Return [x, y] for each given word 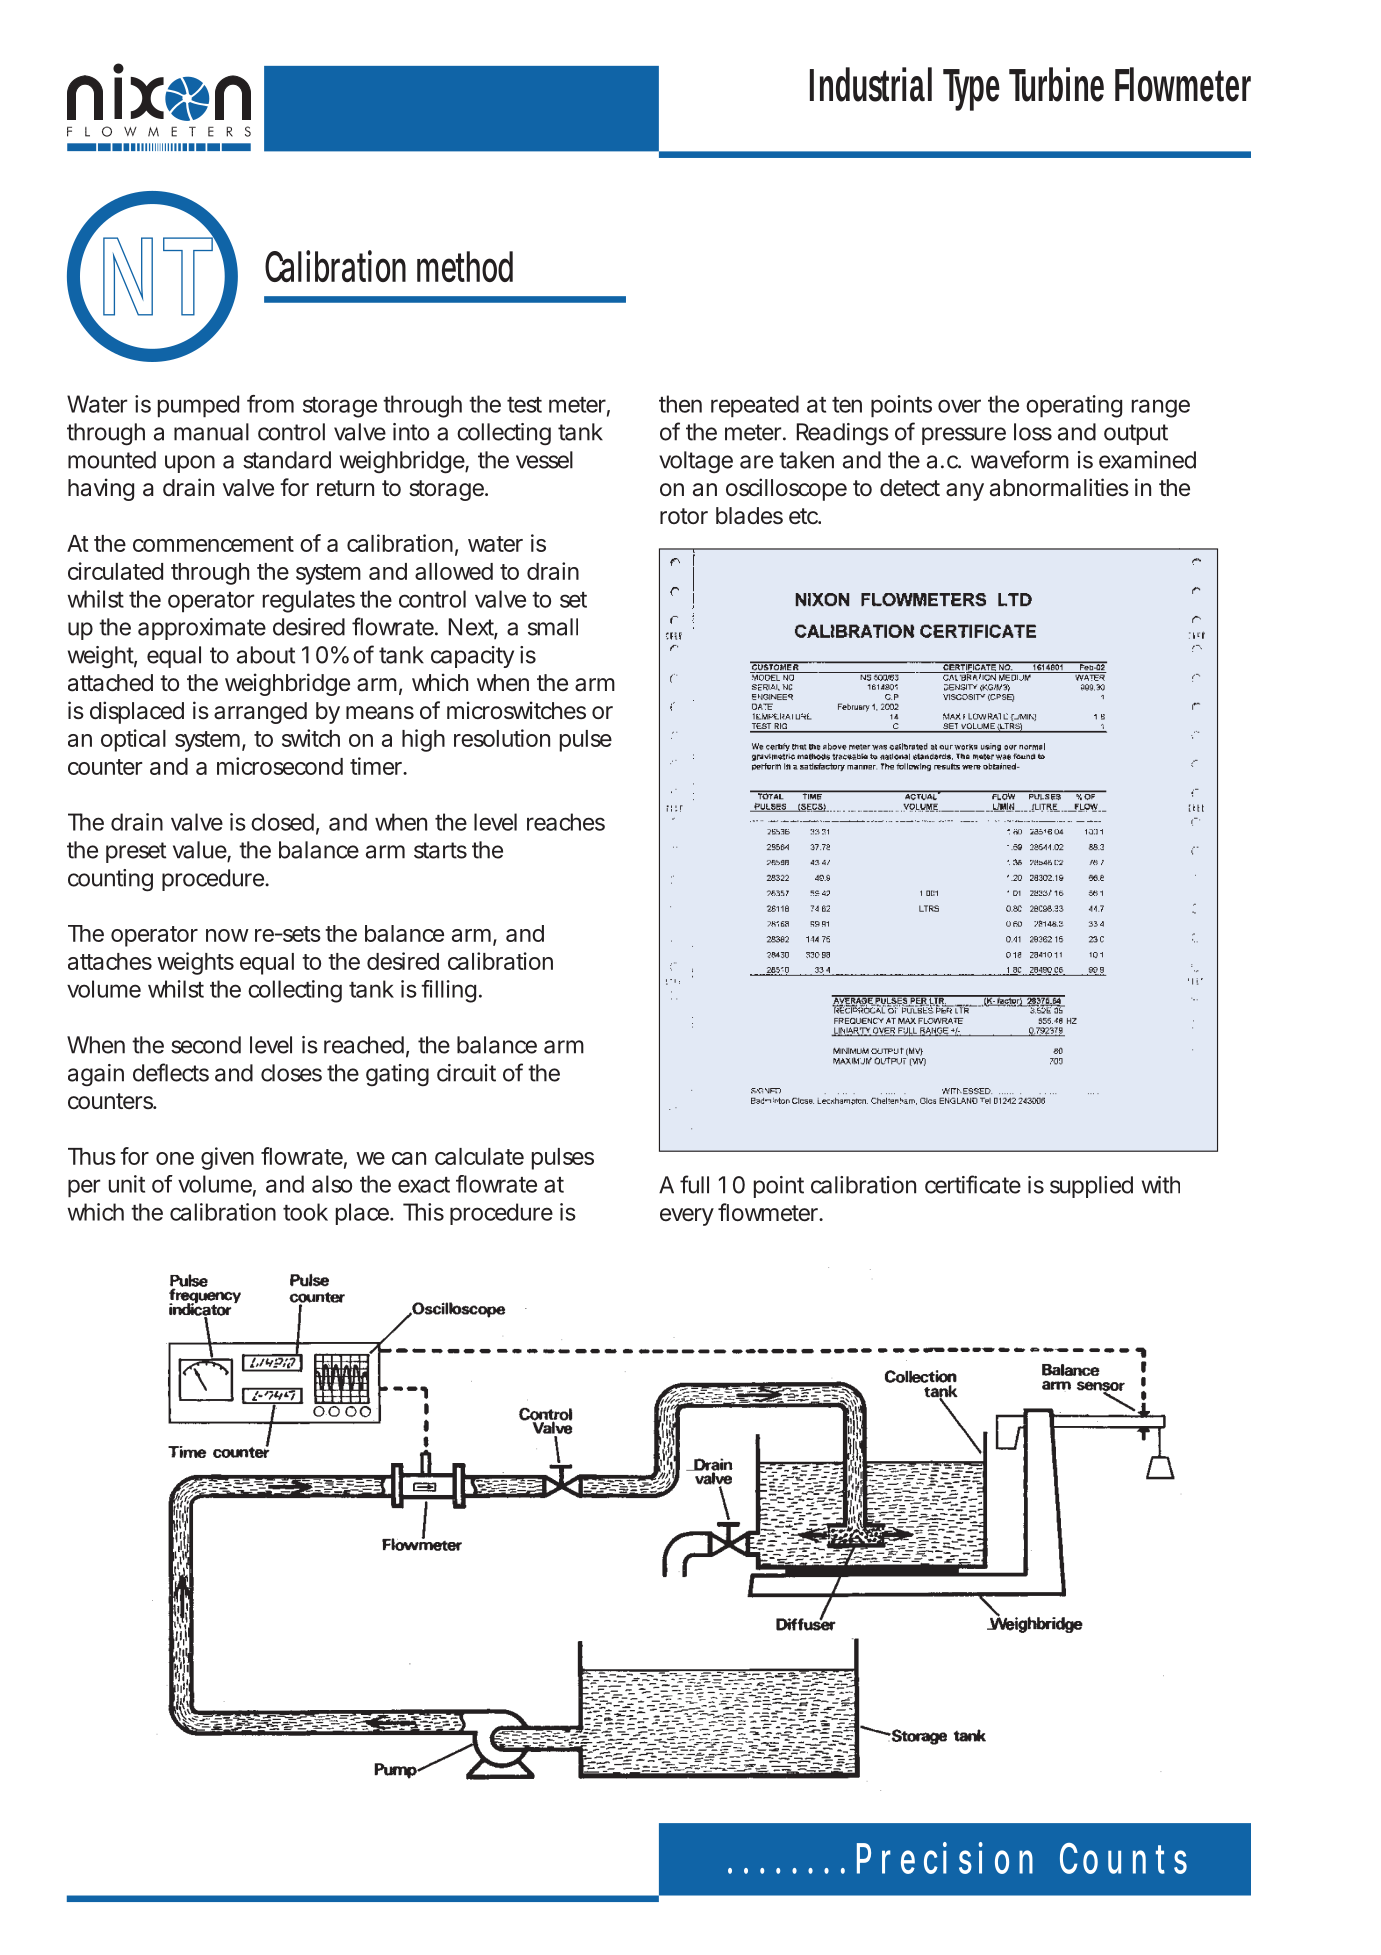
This [423, 1212]
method [465, 266]
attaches [110, 961]
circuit [466, 1073]
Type [971, 90]
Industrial [871, 84]
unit [127, 1184]
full [694, 1184]
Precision [945, 1858]
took [305, 1212]
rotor [684, 516]
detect [910, 488]
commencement [213, 544]
